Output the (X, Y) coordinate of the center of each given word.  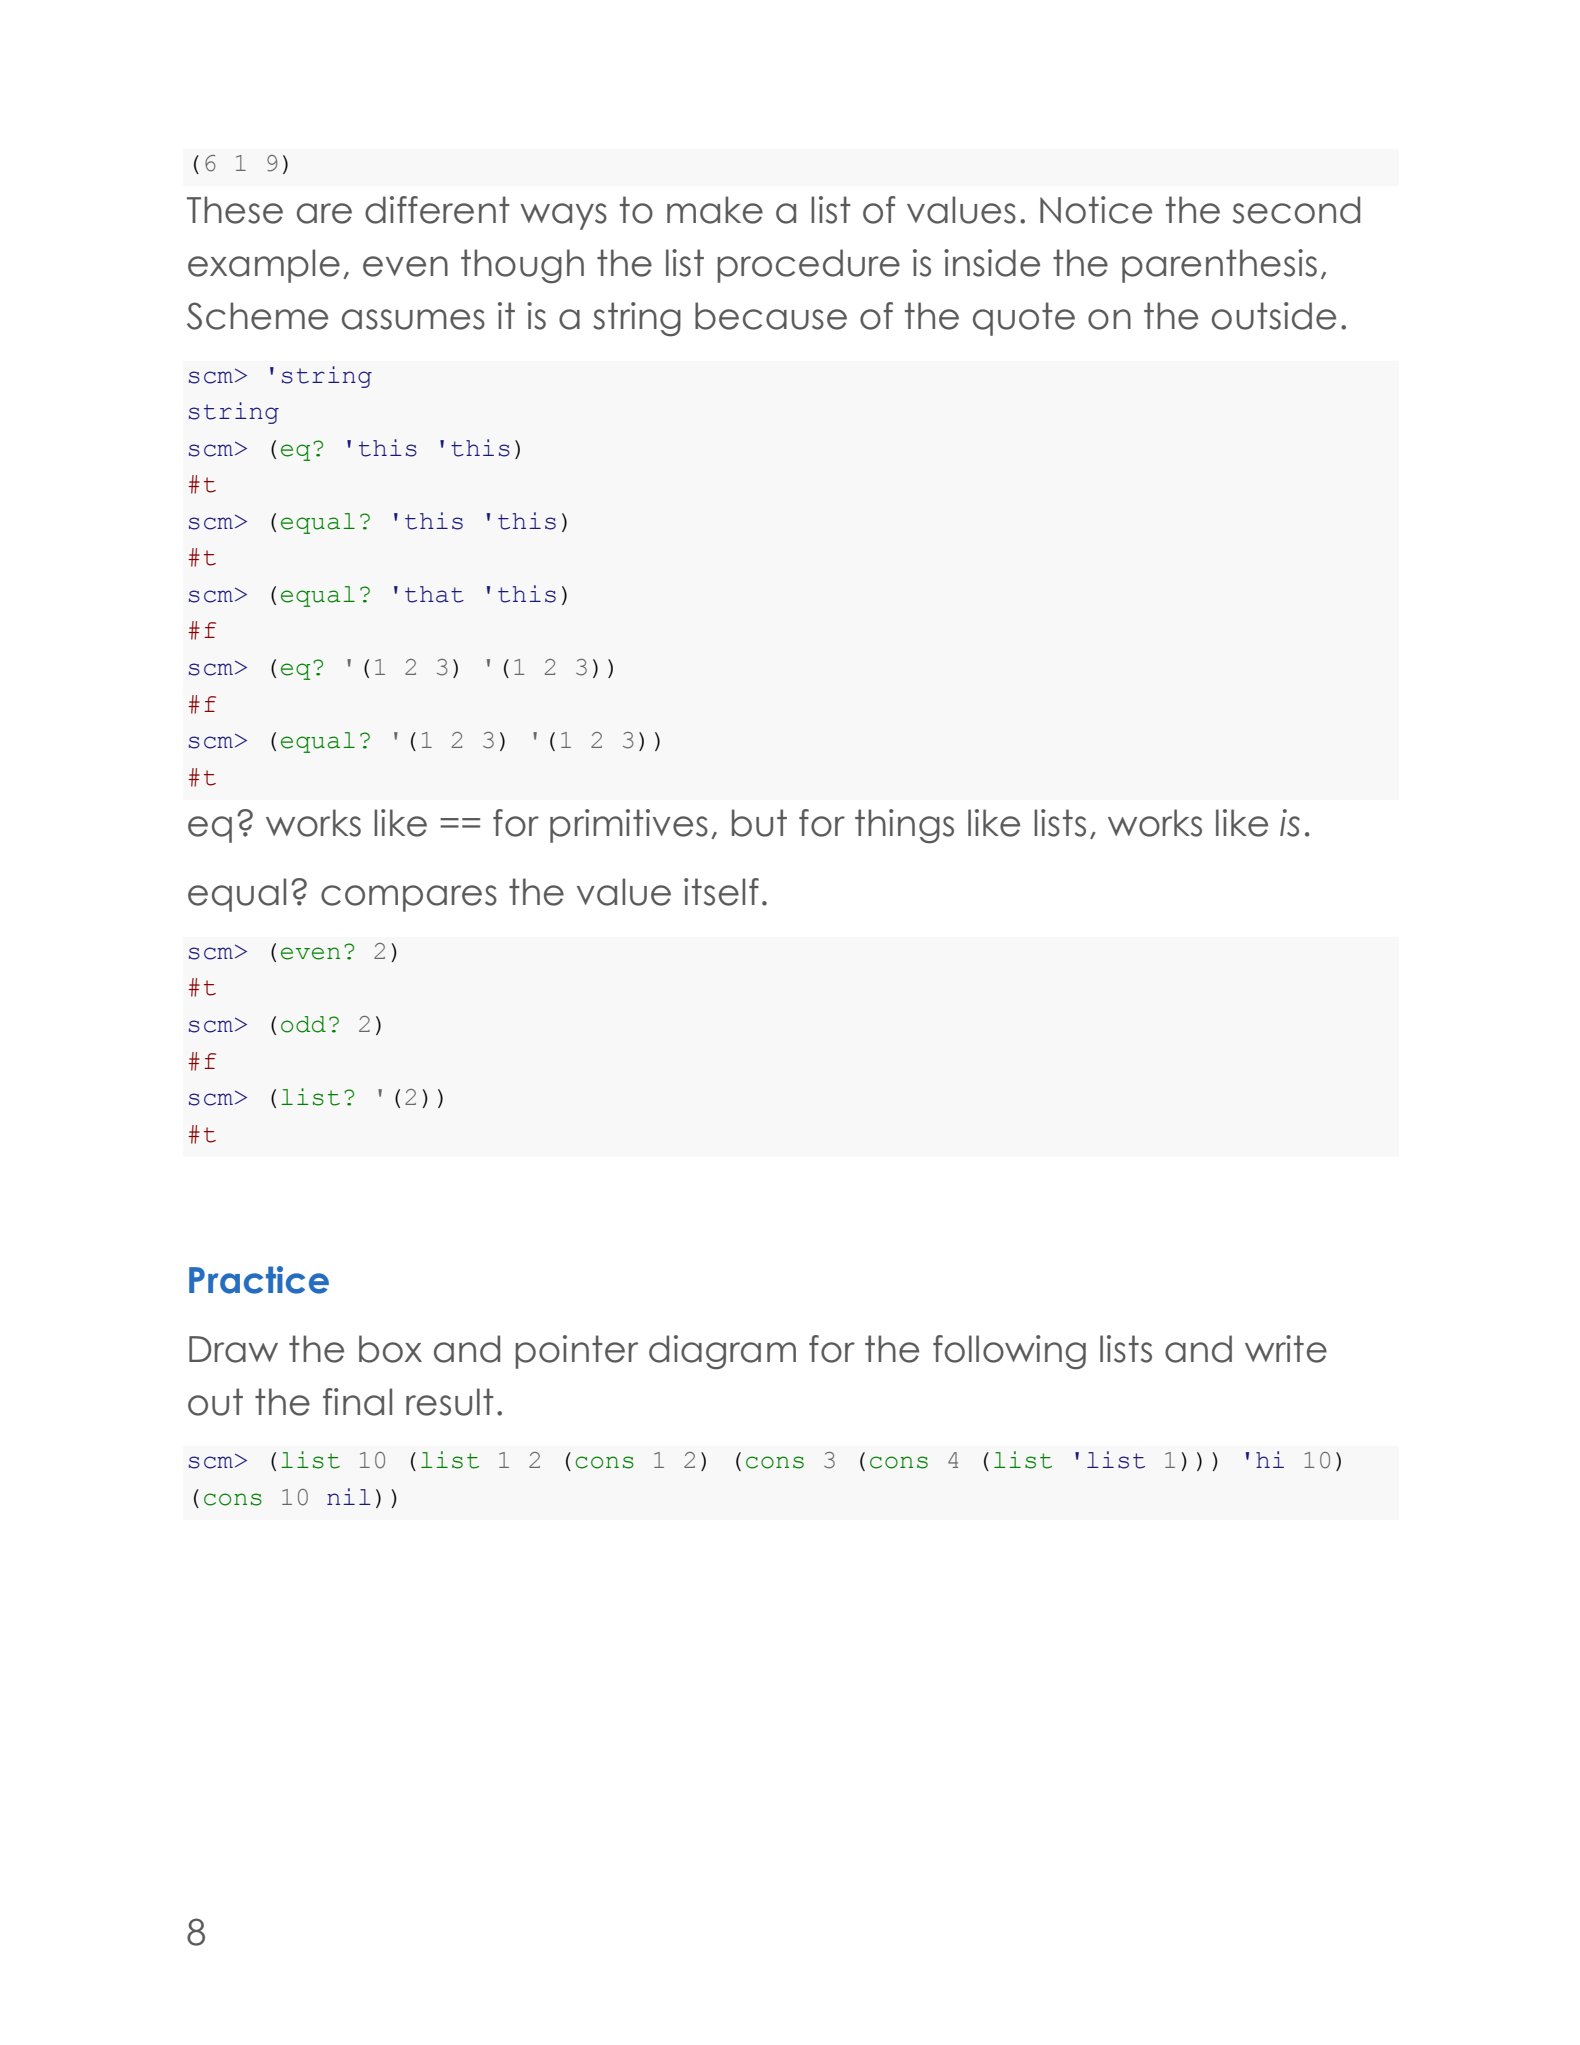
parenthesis (1219, 266)
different (437, 210)
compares (409, 898)
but (759, 823)
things (904, 826)
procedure (808, 266)
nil (349, 1496)
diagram (722, 1352)
